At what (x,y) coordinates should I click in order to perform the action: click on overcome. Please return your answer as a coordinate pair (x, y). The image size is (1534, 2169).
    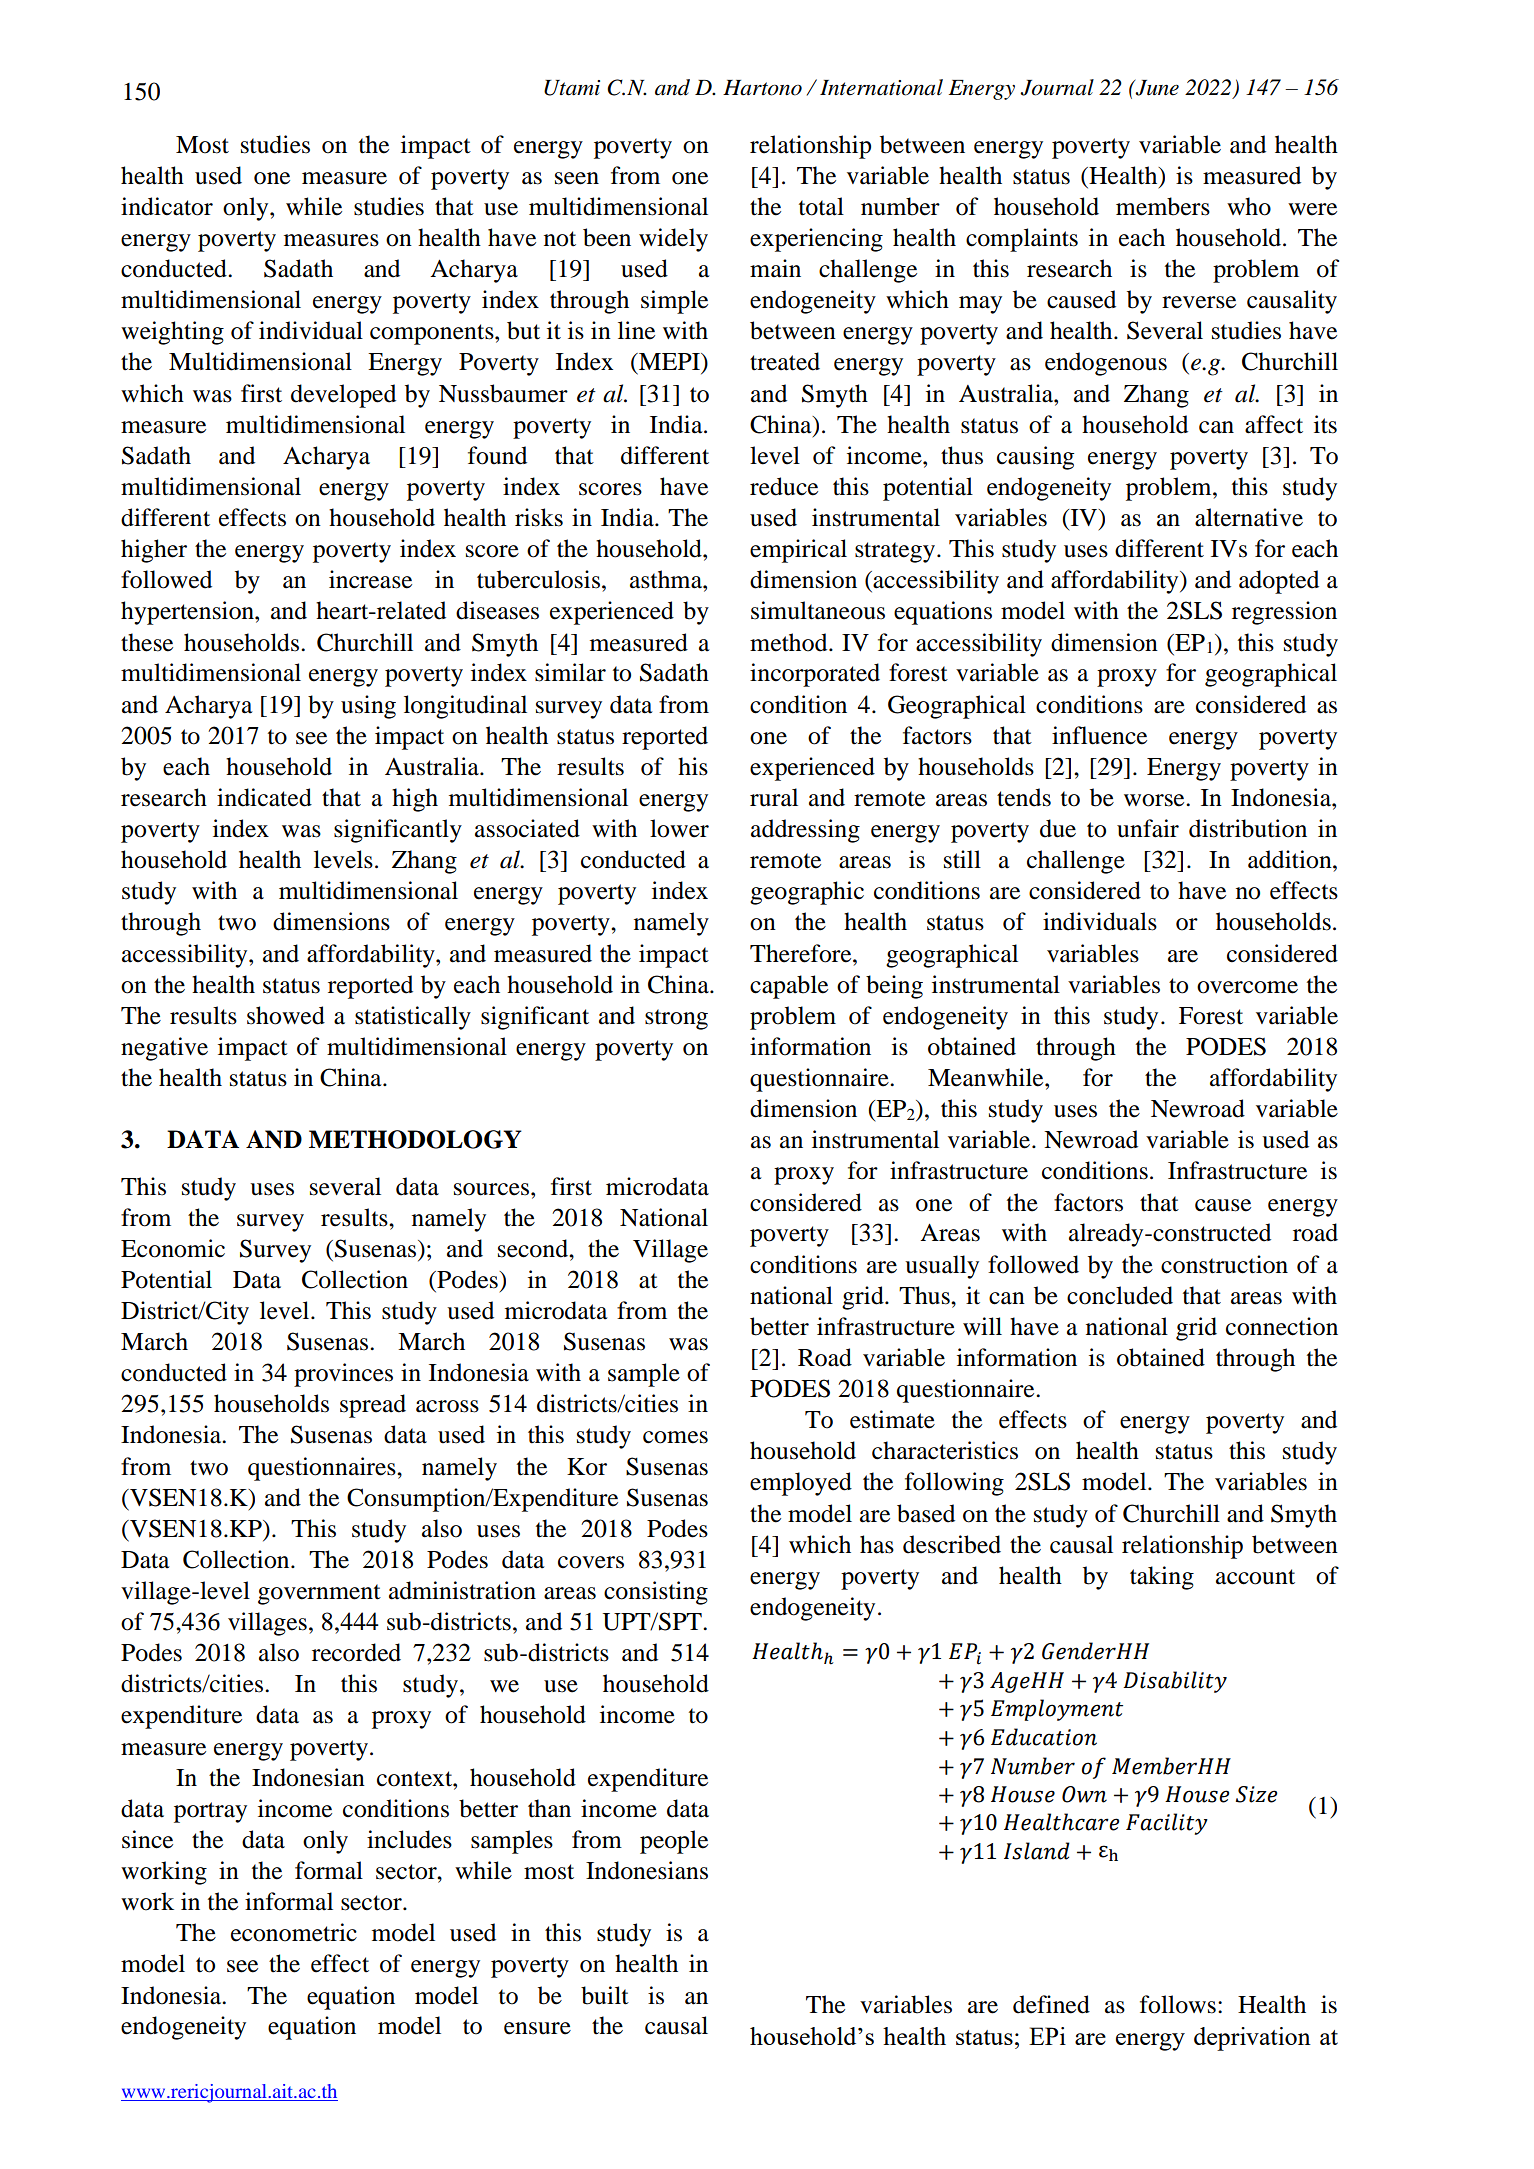
    Looking at the image, I should click on (1247, 987).
